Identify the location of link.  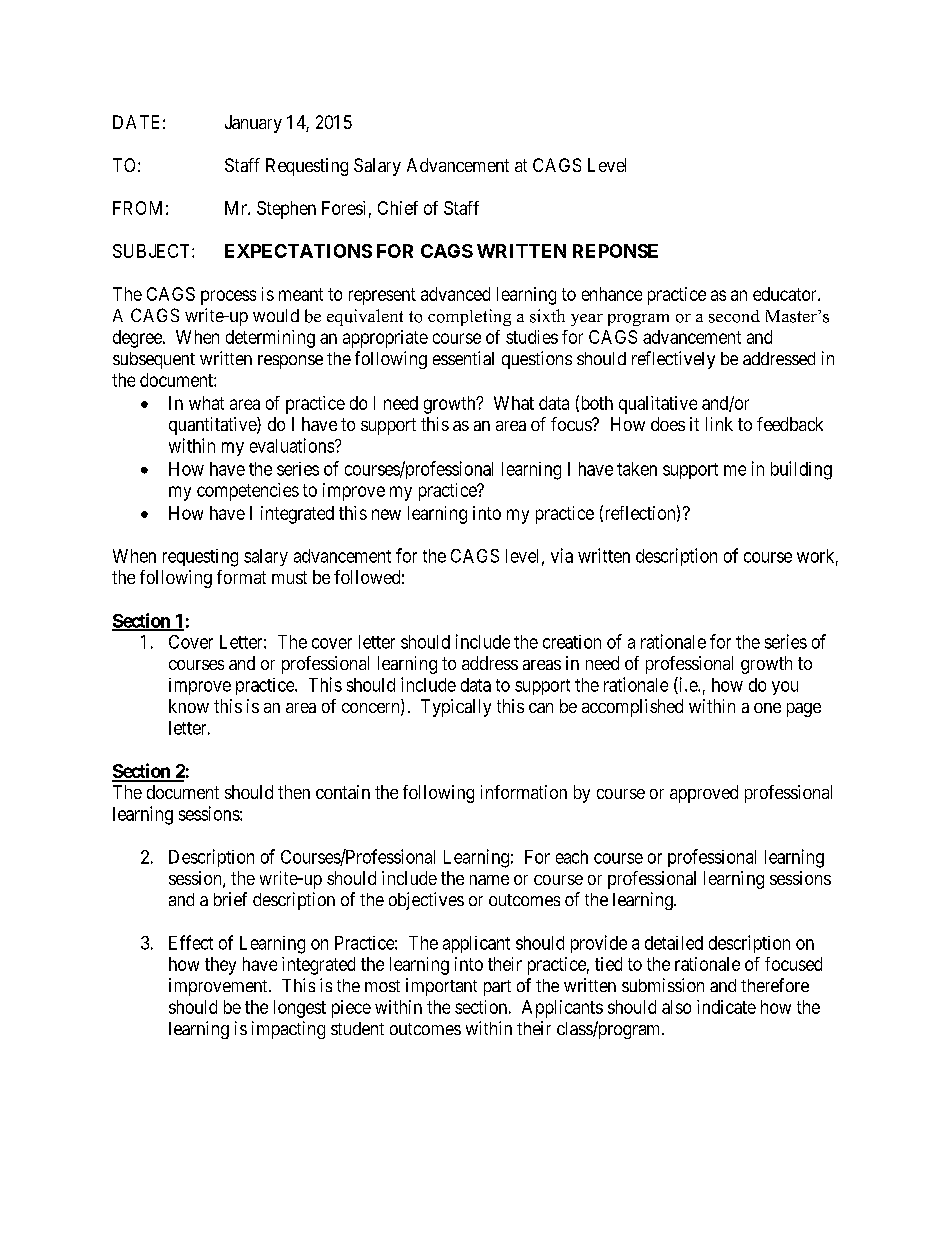
(719, 424).
